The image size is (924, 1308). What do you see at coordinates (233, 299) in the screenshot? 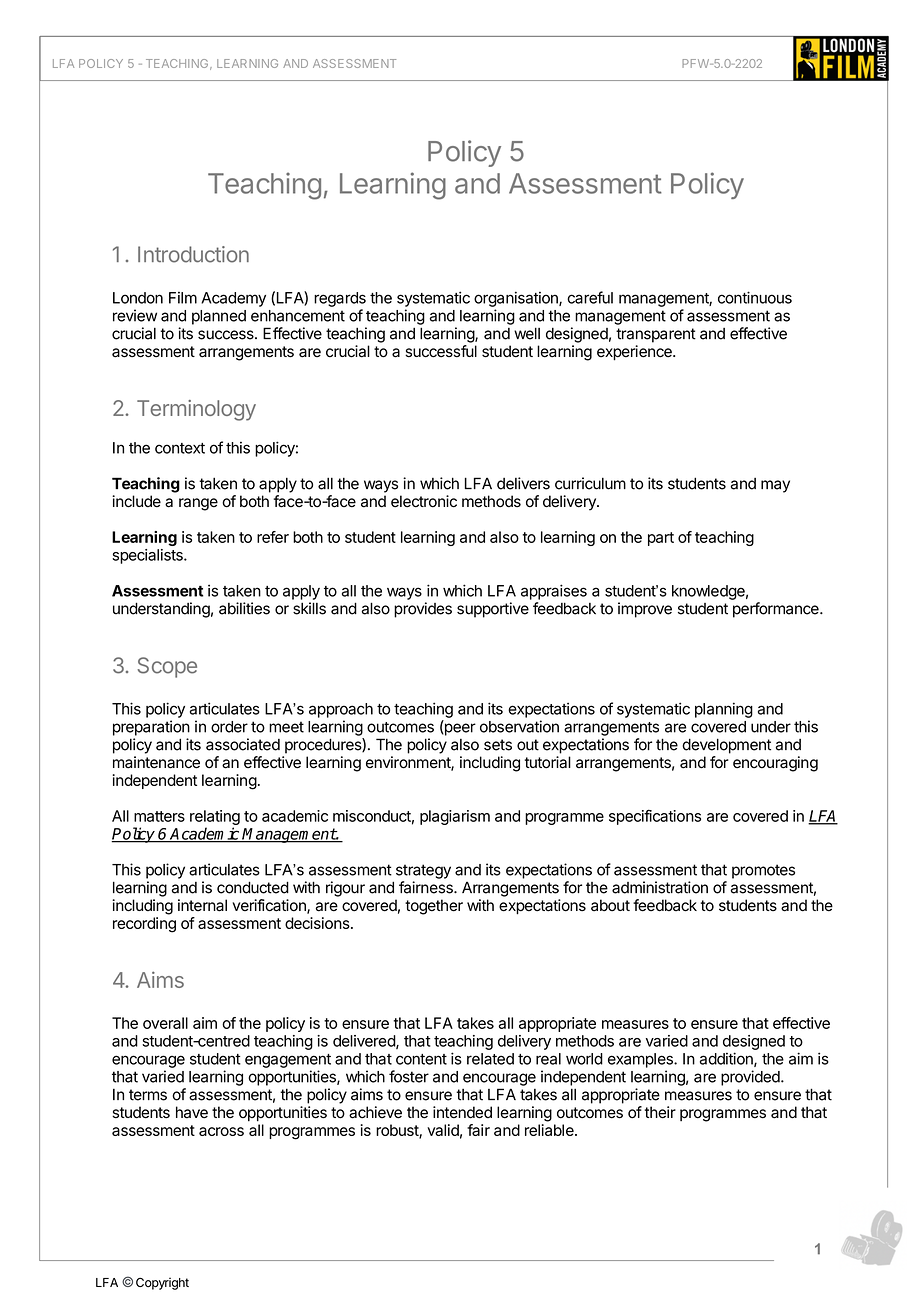
I see `Academy` at bounding box center [233, 299].
